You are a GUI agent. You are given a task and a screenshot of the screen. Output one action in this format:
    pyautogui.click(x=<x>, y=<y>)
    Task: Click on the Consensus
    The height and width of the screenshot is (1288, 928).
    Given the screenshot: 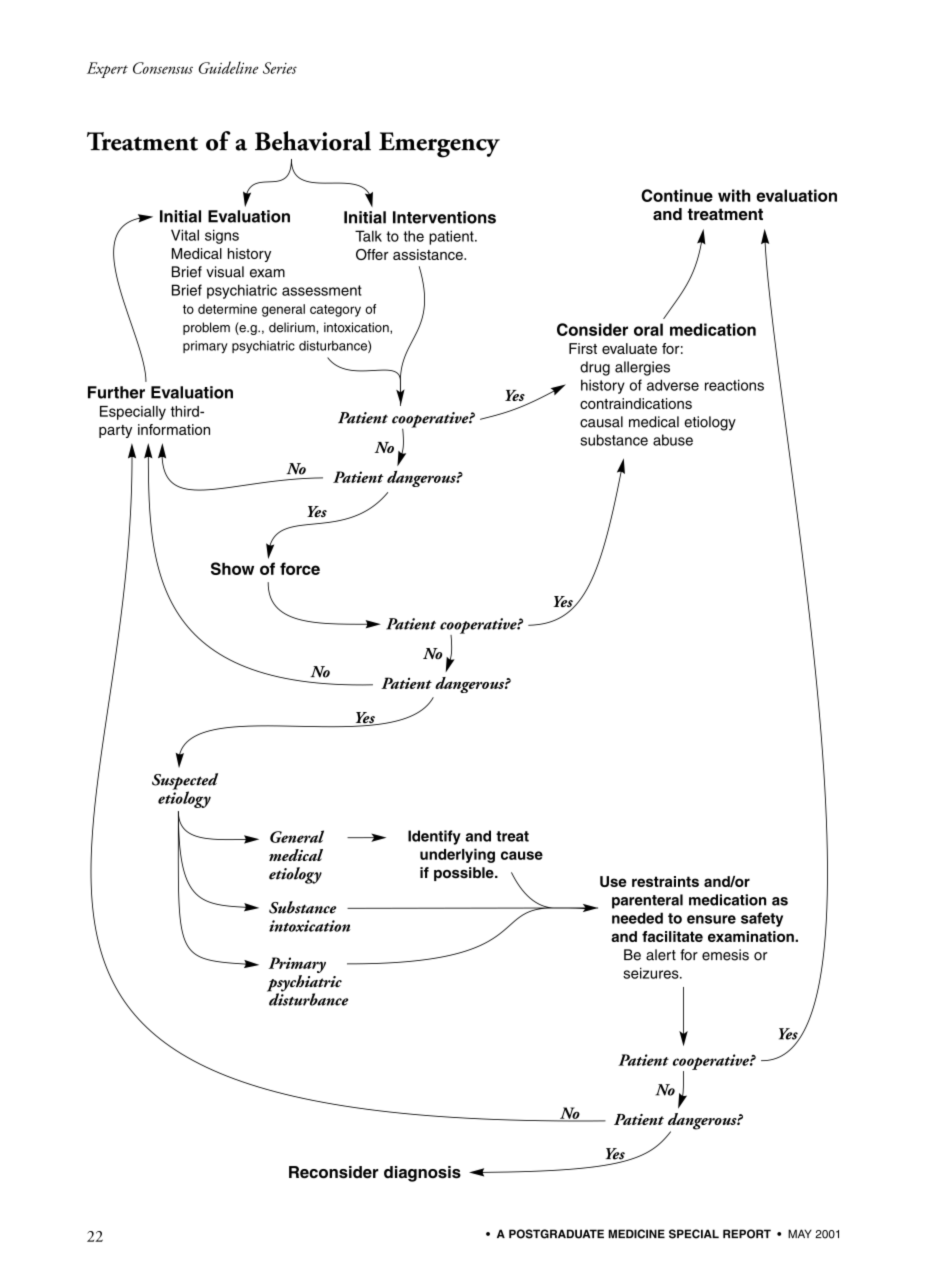 What is the action you would take?
    pyautogui.click(x=163, y=68)
